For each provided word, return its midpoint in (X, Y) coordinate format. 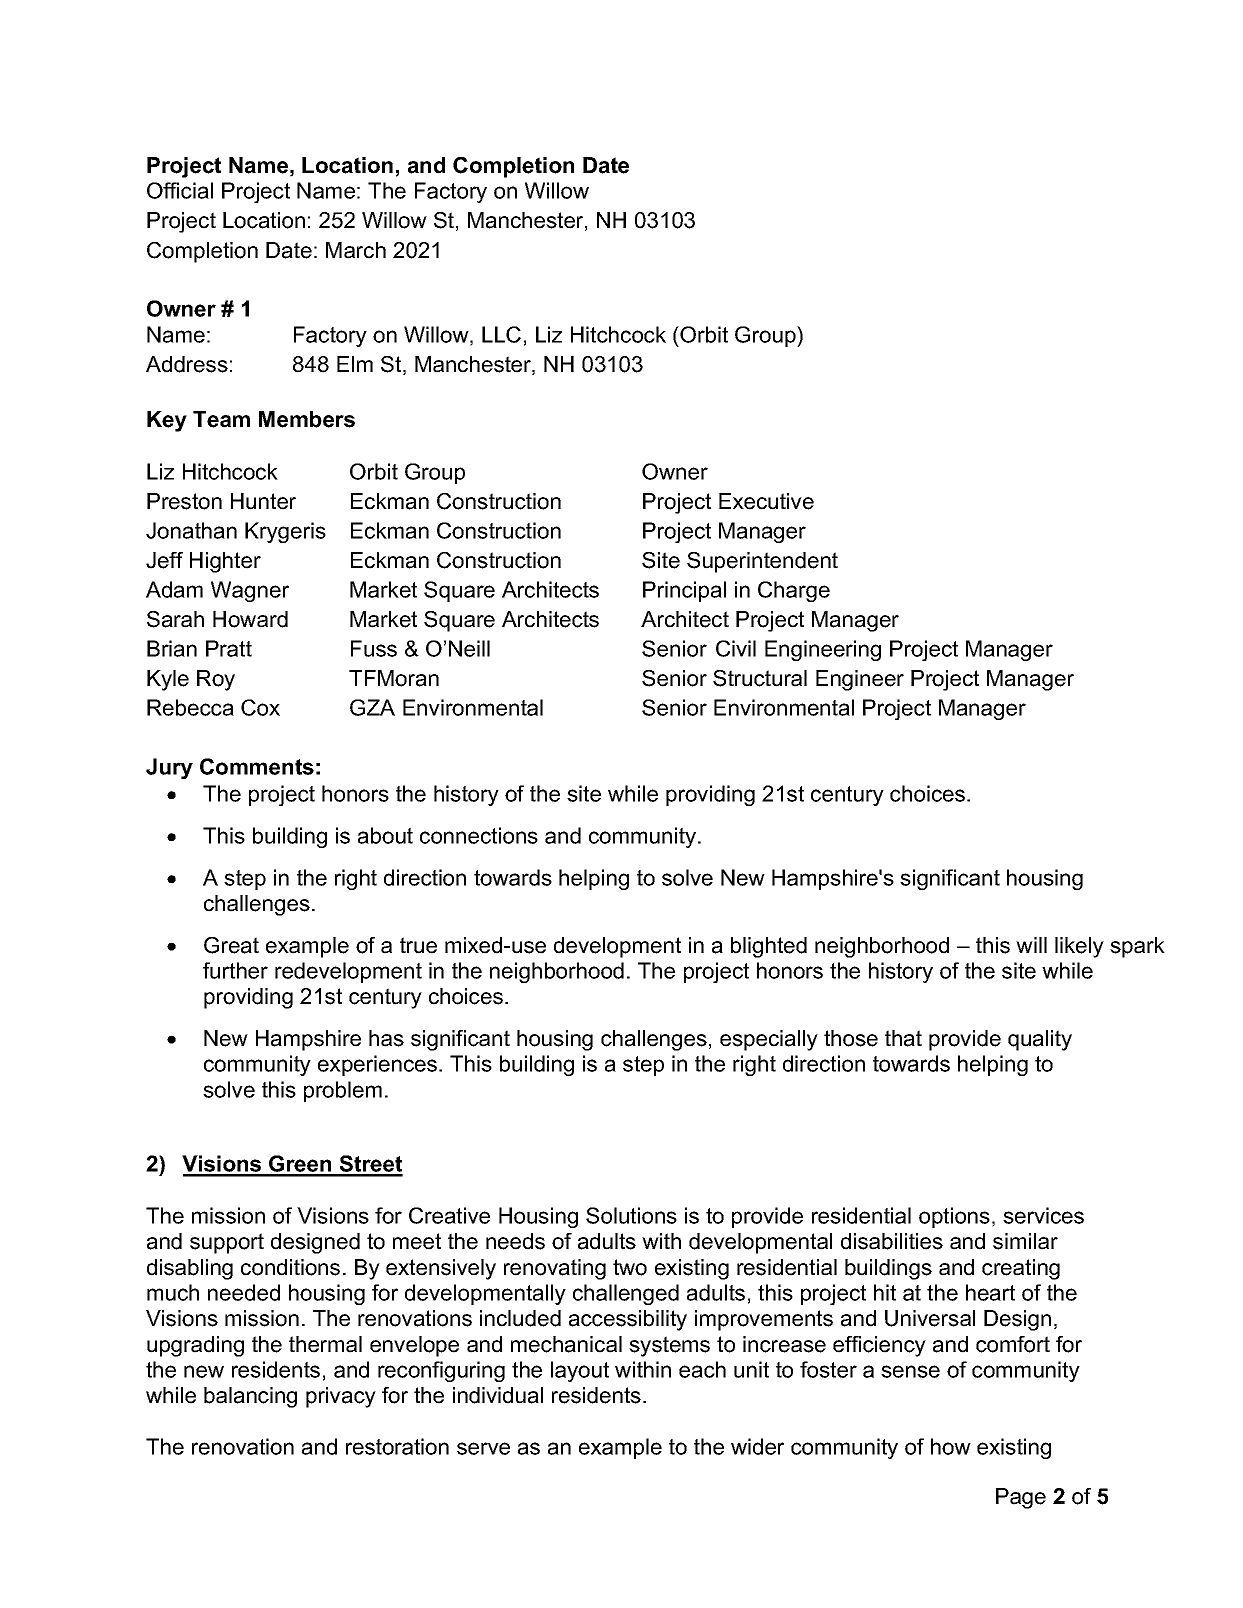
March (356, 250)
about (385, 835)
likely (1079, 947)
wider (757, 1446)
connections (479, 835)
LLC (501, 334)
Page (1021, 1498)
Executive (766, 501)
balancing (250, 1397)
